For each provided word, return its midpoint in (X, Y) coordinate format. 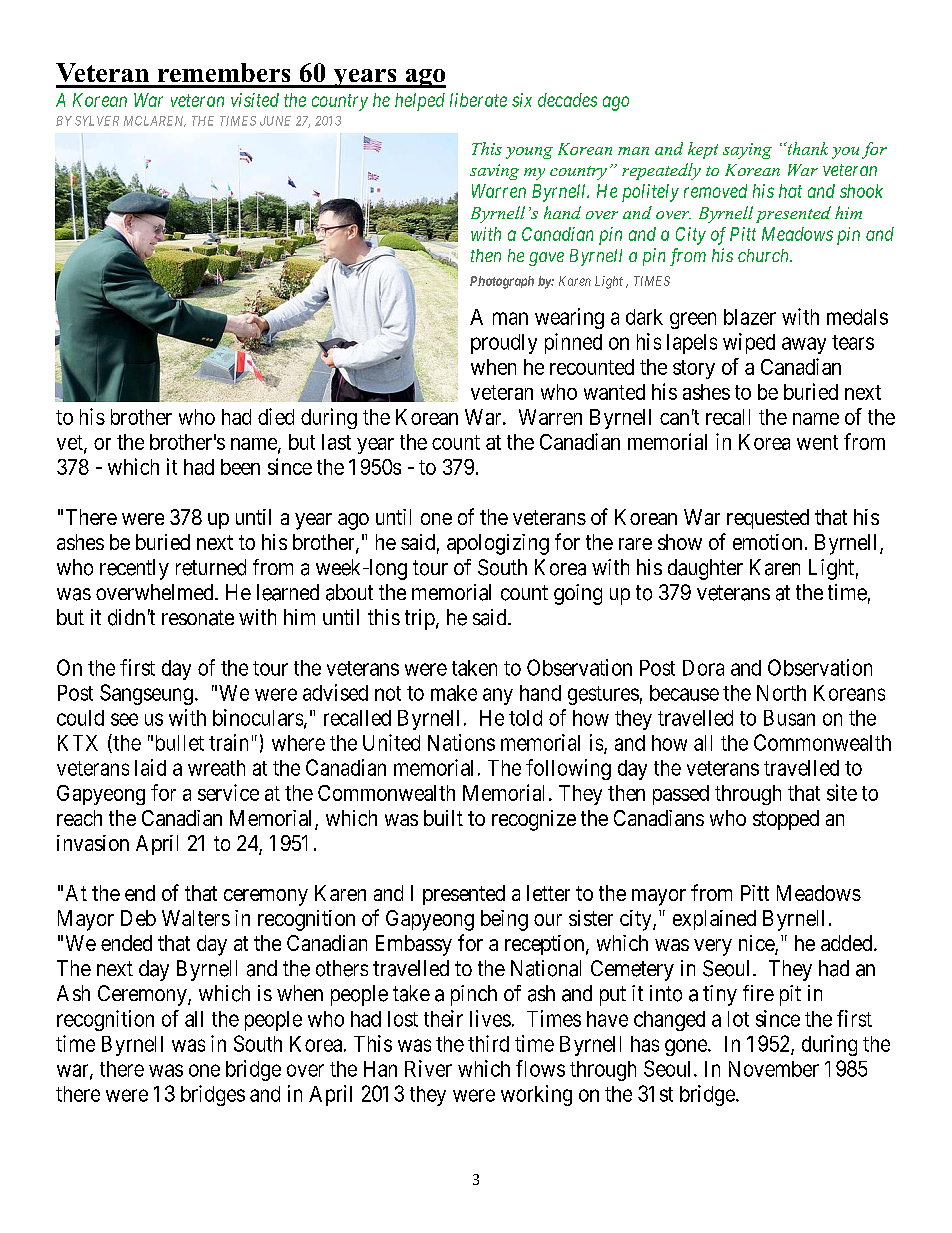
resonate (198, 618)
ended (126, 943)
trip (420, 619)
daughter (705, 569)
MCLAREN (155, 121)
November (774, 1069)
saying (747, 151)
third (488, 1043)
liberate (478, 100)
